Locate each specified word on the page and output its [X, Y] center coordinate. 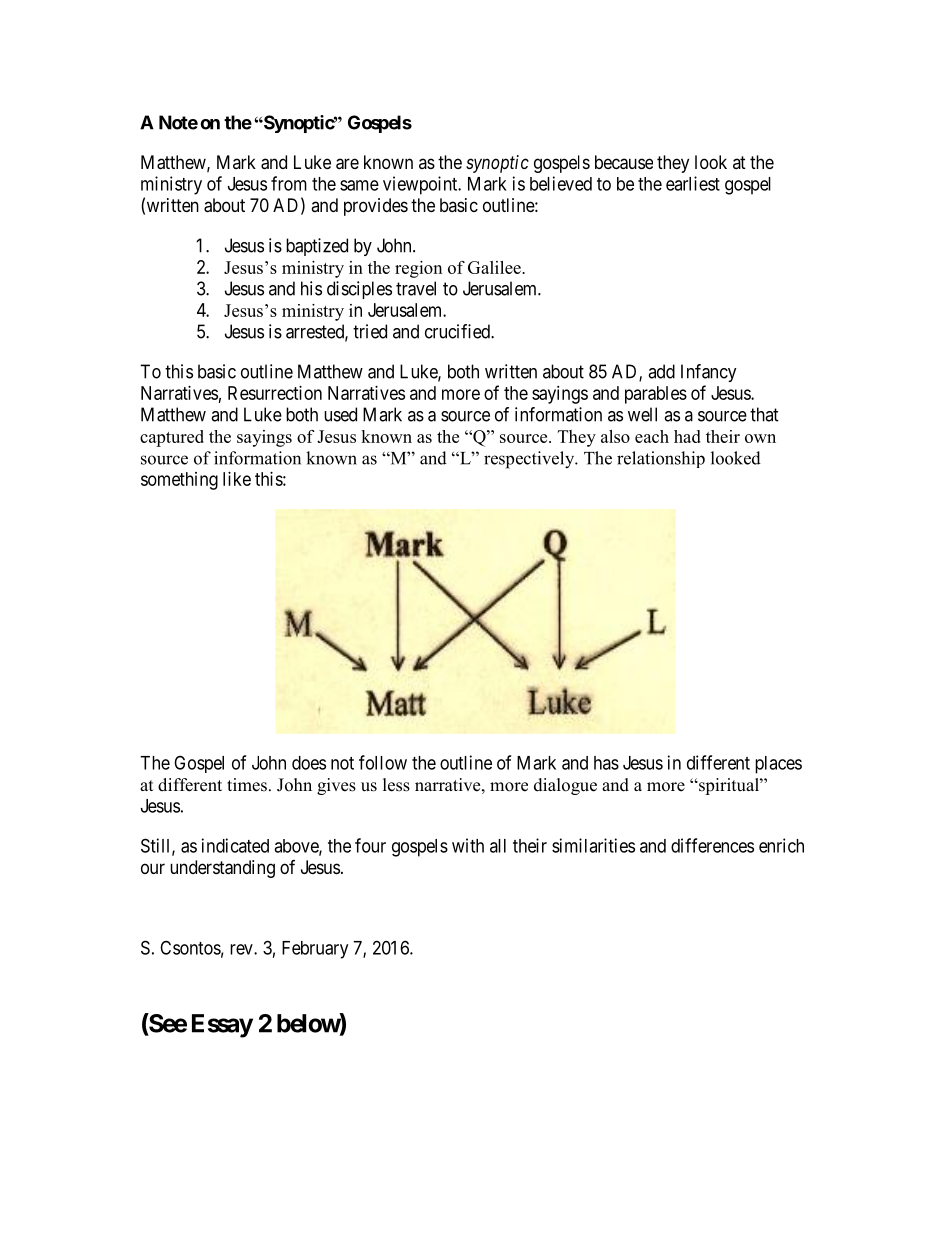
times [247, 785]
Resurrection [275, 393]
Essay [222, 1026]
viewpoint [421, 185]
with [468, 845]
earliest [693, 183]
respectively [530, 460]
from [289, 183]
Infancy [709, 373]
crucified [458, 331]
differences [712, 845]
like [237, 479]
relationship [661, 459]
